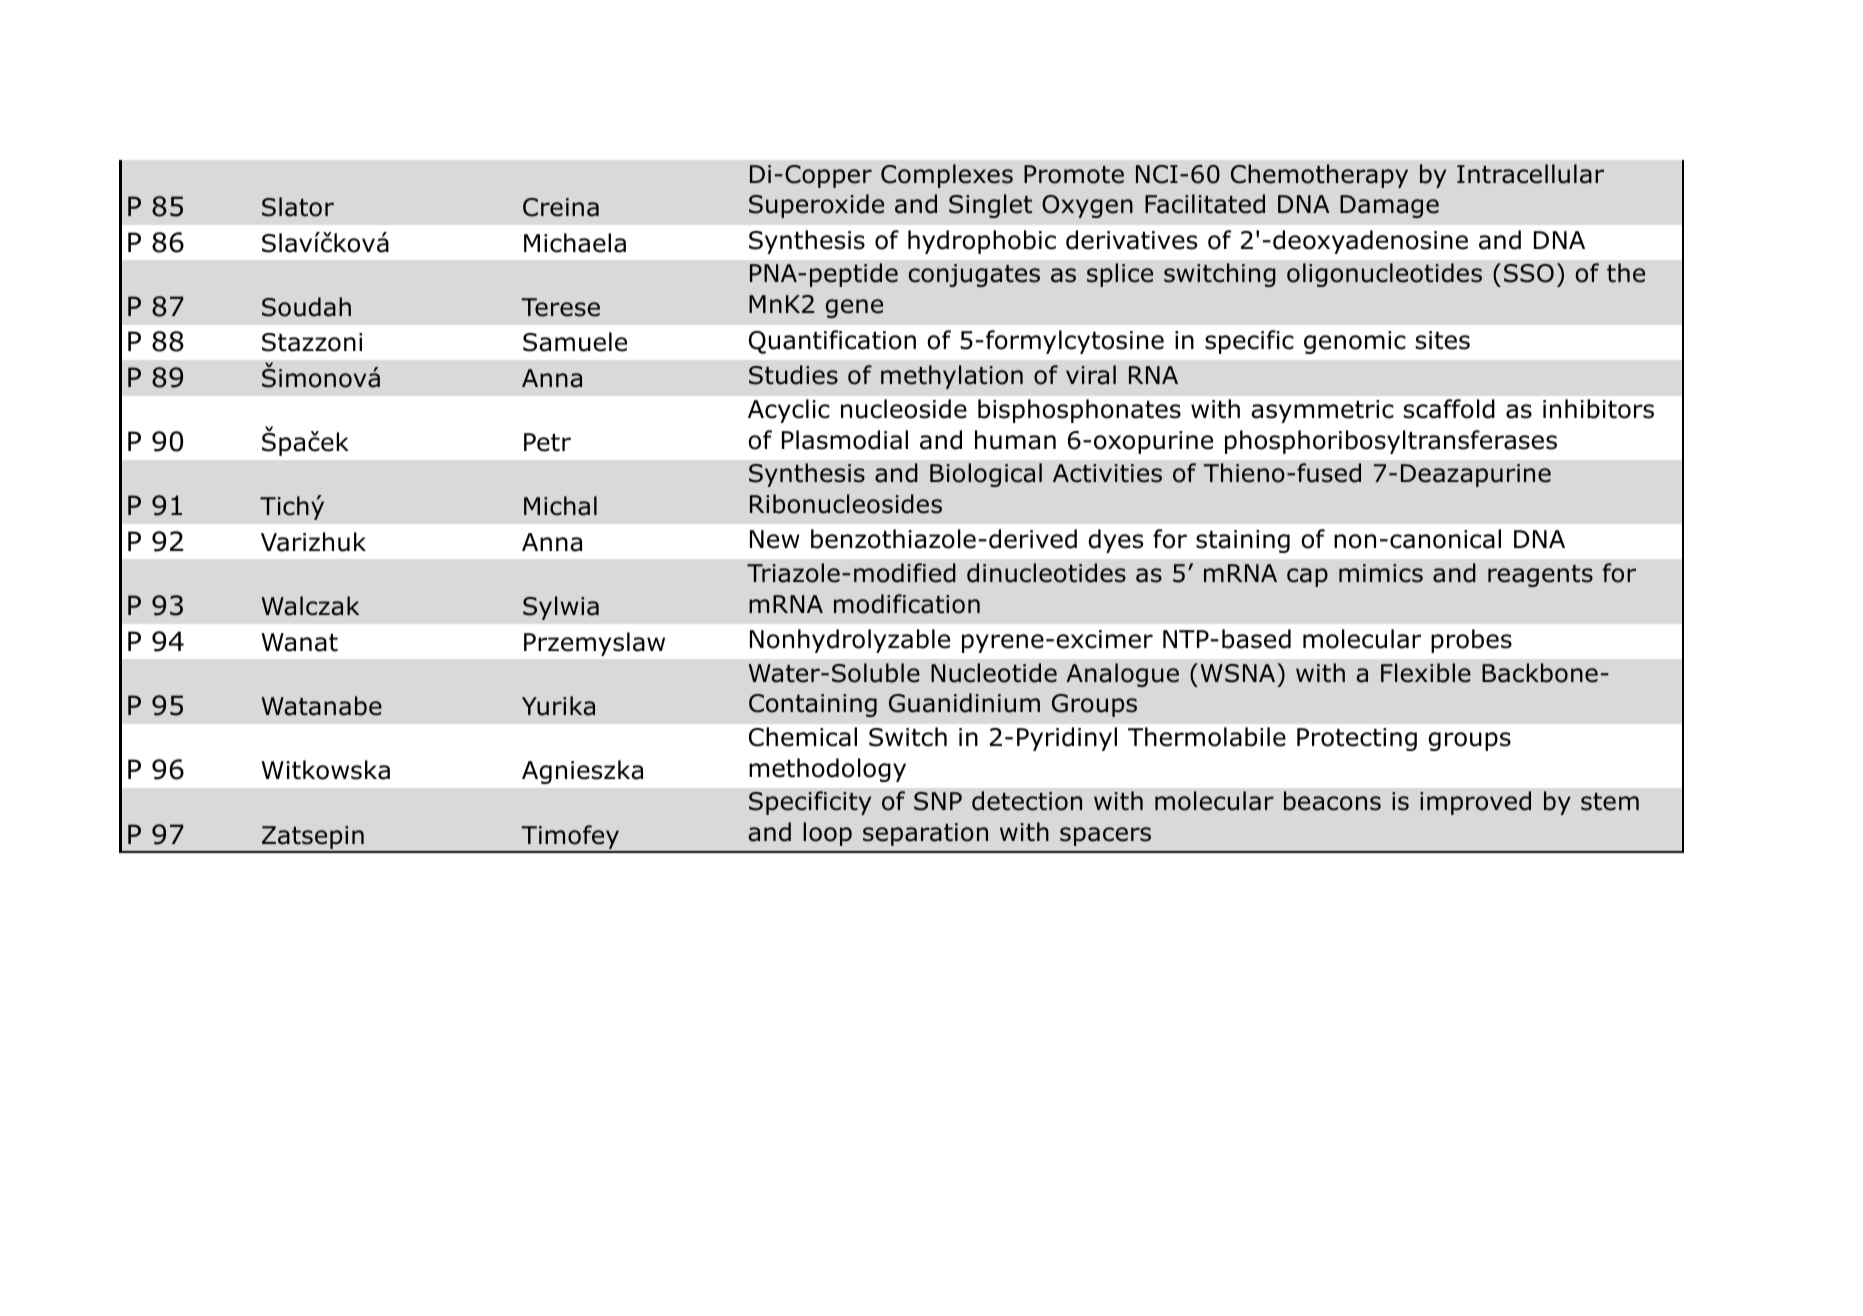 The height and width of the screenshot is (1316, 1863). Describe the element at coordinates (938, 801) in the screenshot. I see `SNP` at that location.
